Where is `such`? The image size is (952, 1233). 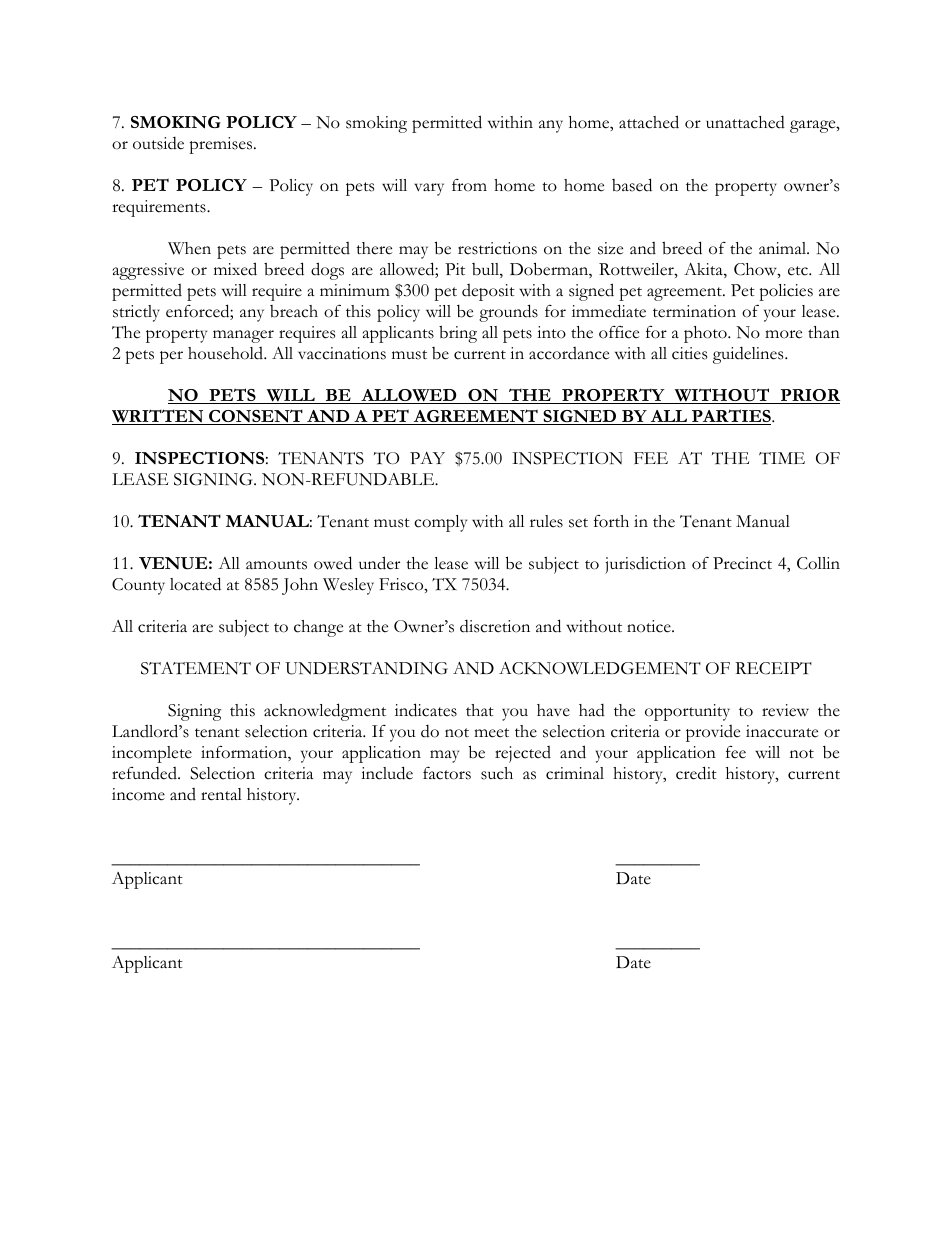 such is located at coordinates (497, 773).
